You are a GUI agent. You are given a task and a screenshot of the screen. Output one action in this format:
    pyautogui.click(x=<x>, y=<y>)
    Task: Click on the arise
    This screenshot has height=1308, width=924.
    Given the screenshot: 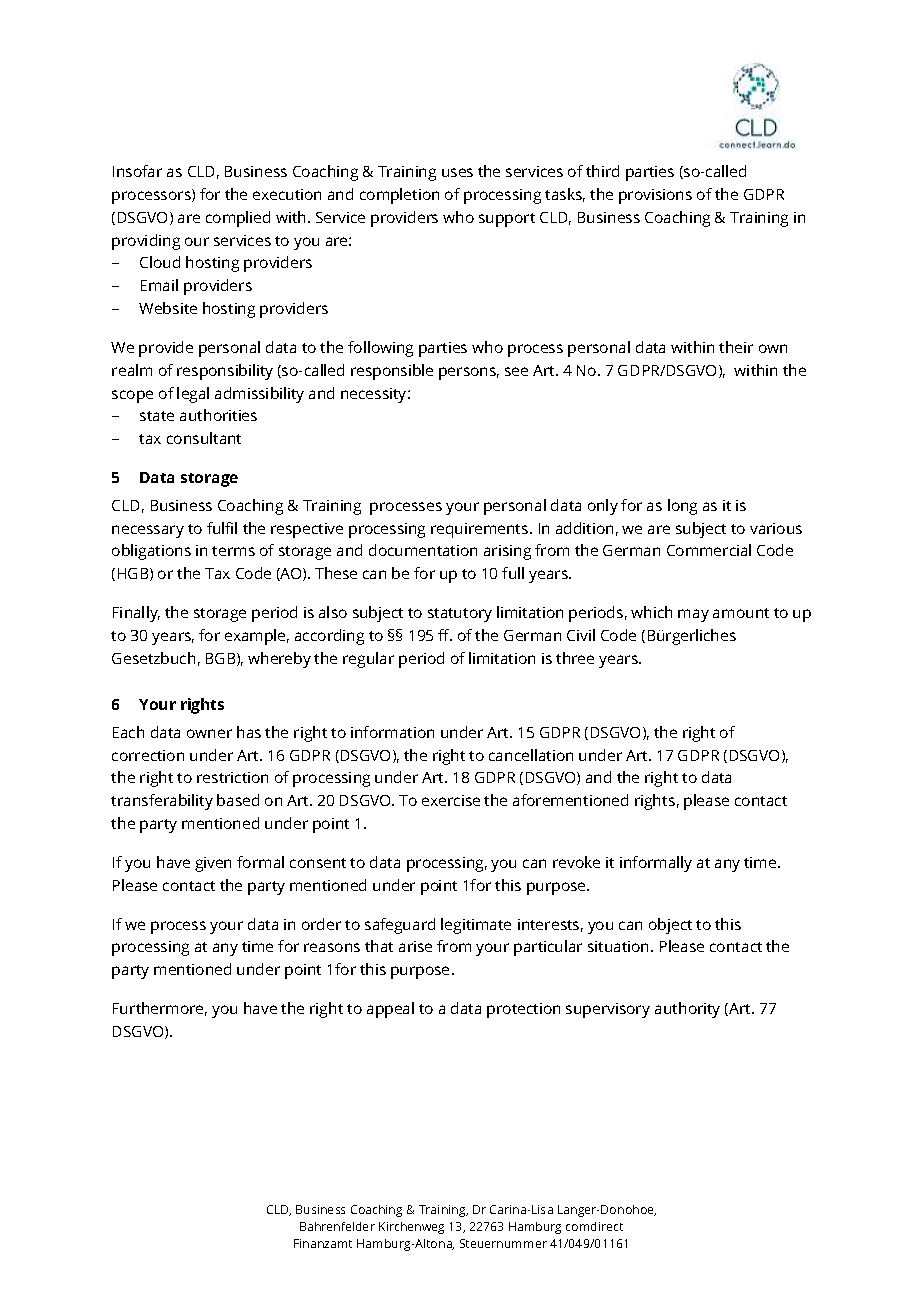 What is the action you would take?
    pyautogui.click(x=415, y=946)
